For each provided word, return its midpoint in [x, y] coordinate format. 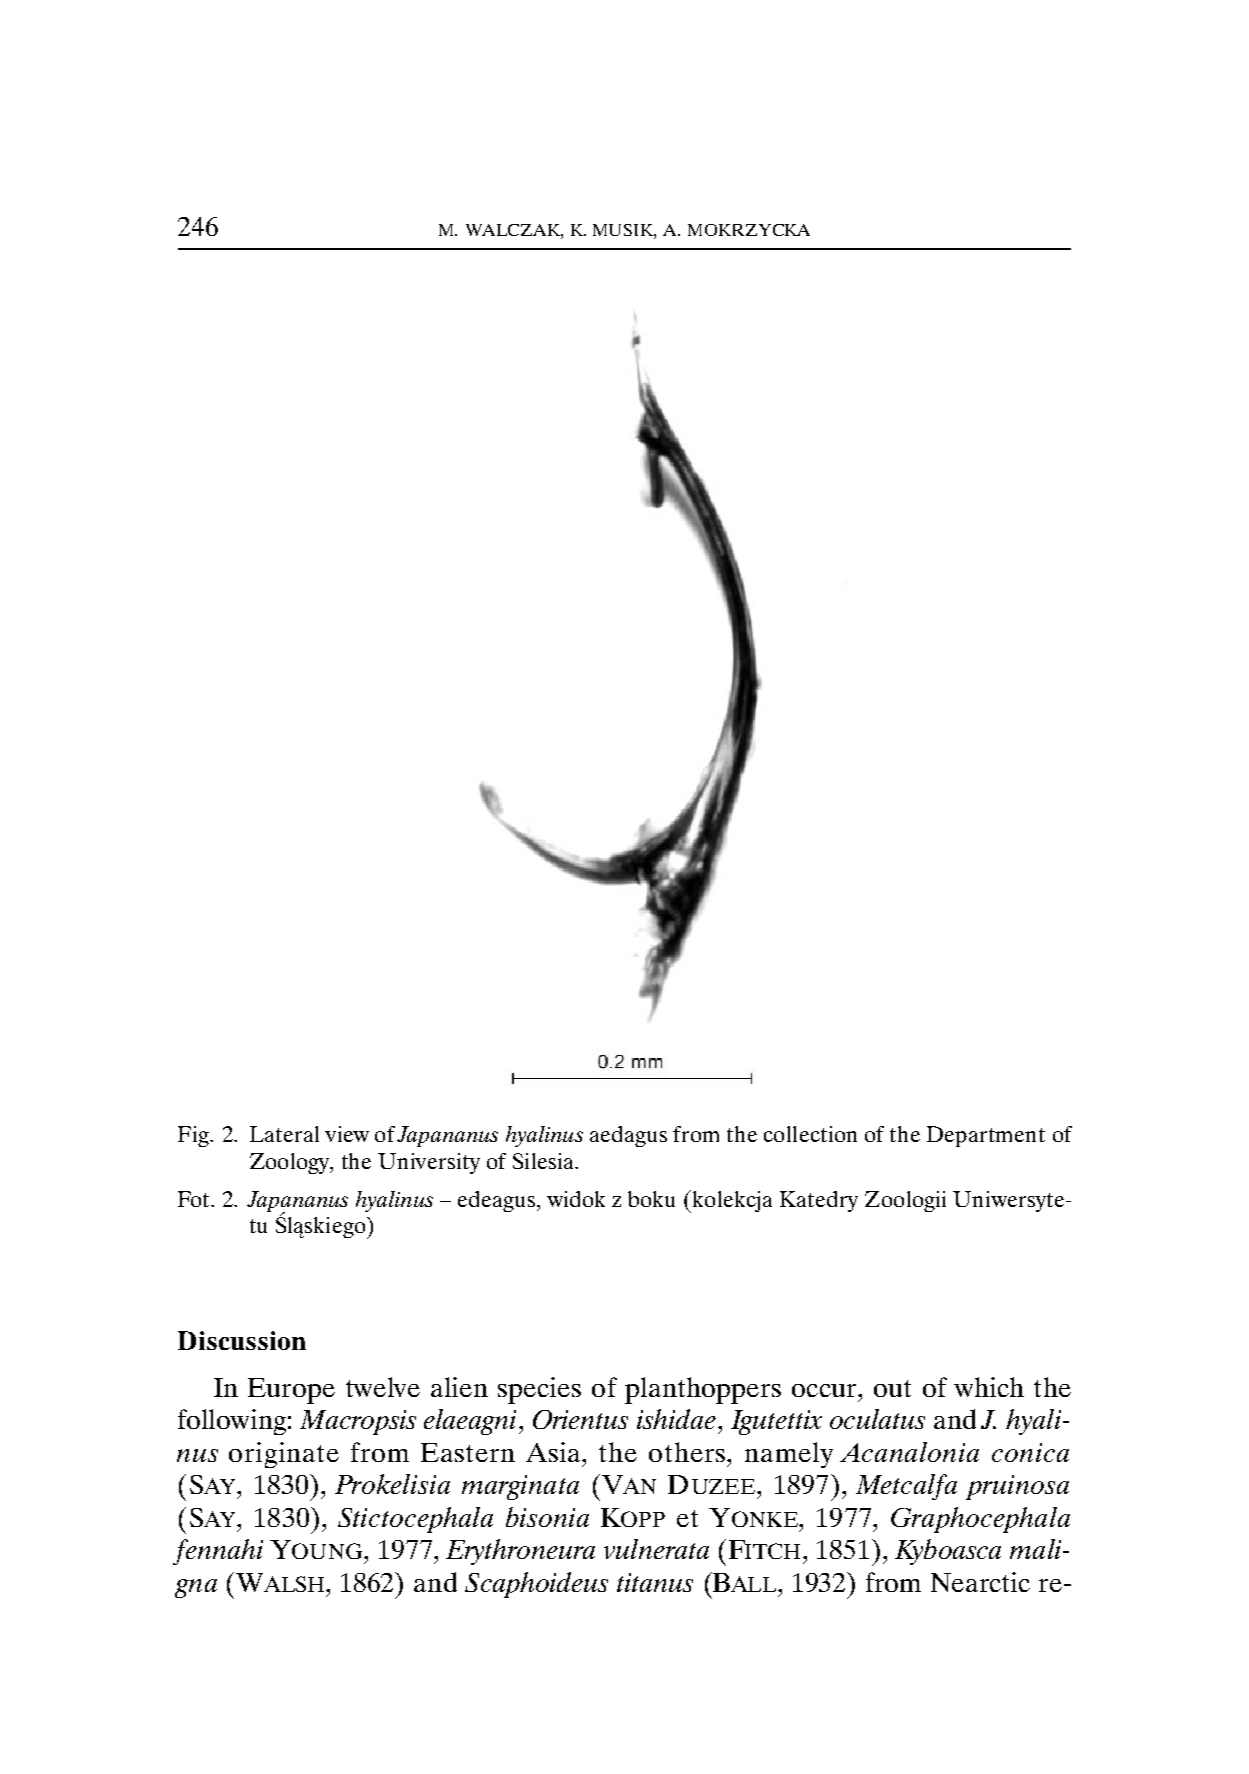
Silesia [544, 1161]
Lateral [284, 1134]
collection [810, 1134]
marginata [520, 1487]
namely [789, 1455]
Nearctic [980, 1582]
